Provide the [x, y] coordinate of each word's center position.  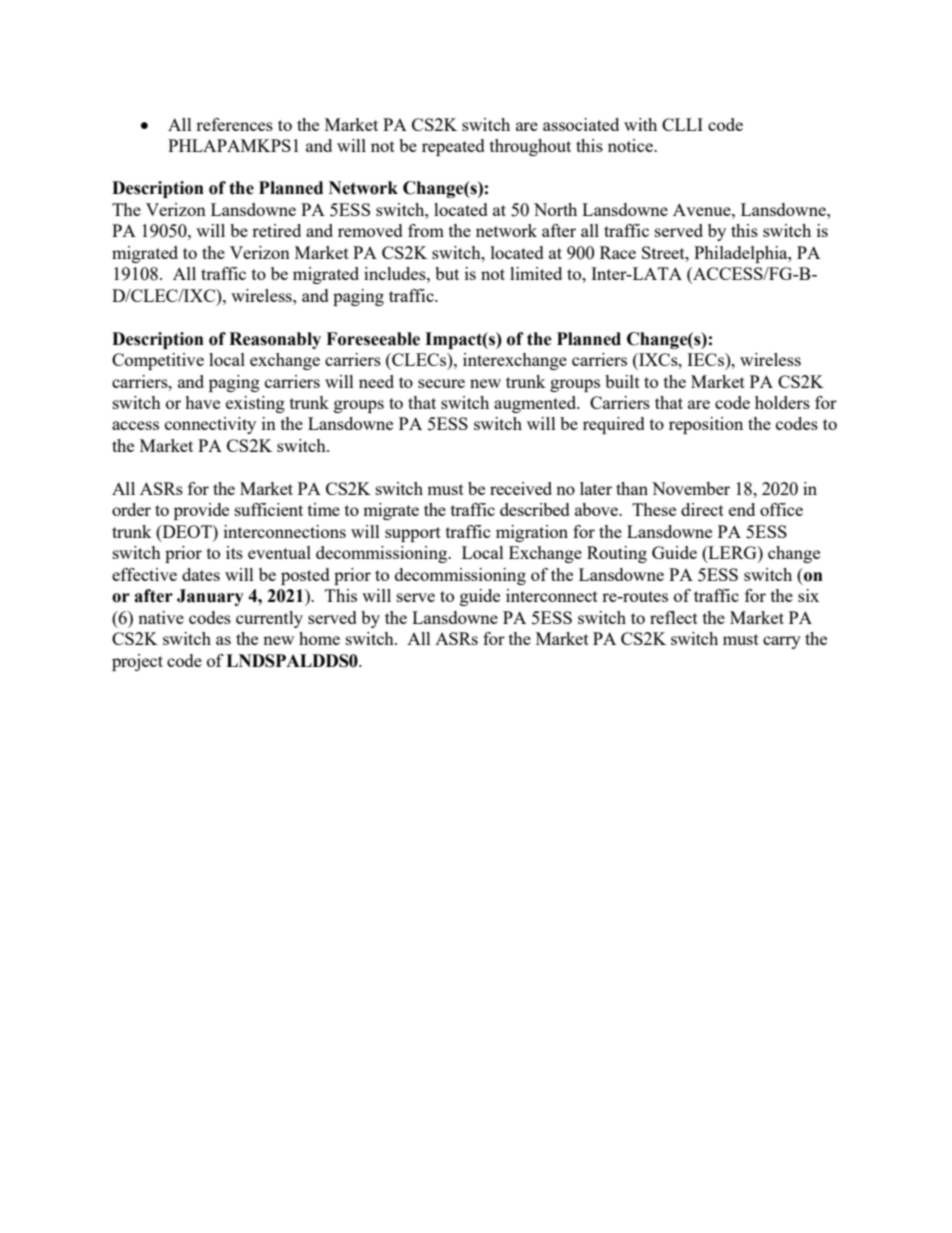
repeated [453, 147]
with [640, 124]
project [137, 662]
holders [782, 402]
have [202, 402]
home [319, 638]
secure [441, 383]
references [234, 124]
